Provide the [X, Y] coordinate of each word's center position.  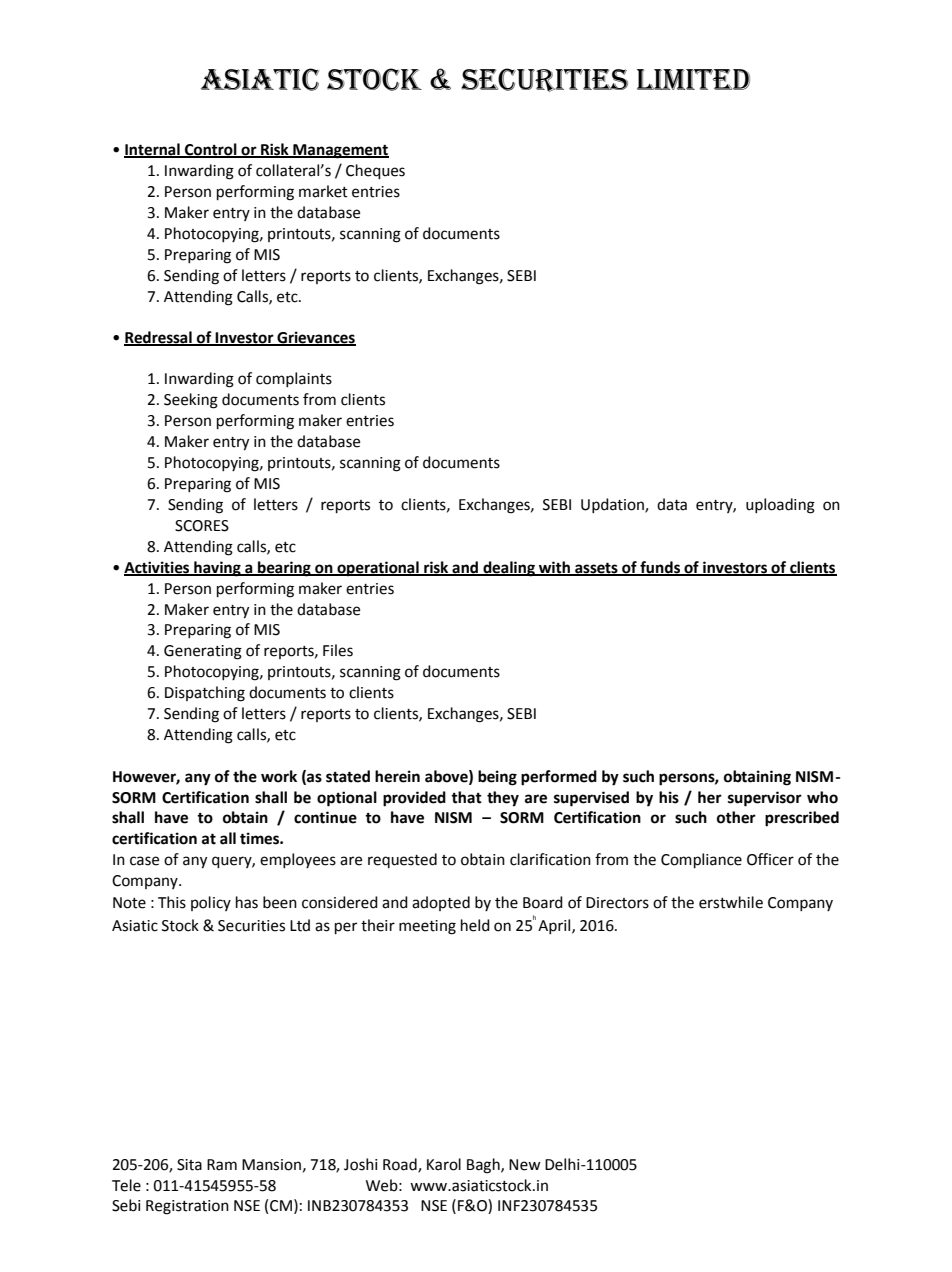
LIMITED [693, 79]
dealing [509, 569]
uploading [780, 506]
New [525, 1165]
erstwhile [731, 902]
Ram [222, 1165]
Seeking [191, 401]
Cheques [375, 172]
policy [211, 903]
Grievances [315, 338]
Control [211, 150]
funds [660, 568]
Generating [203, 652]
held [475, 925]
